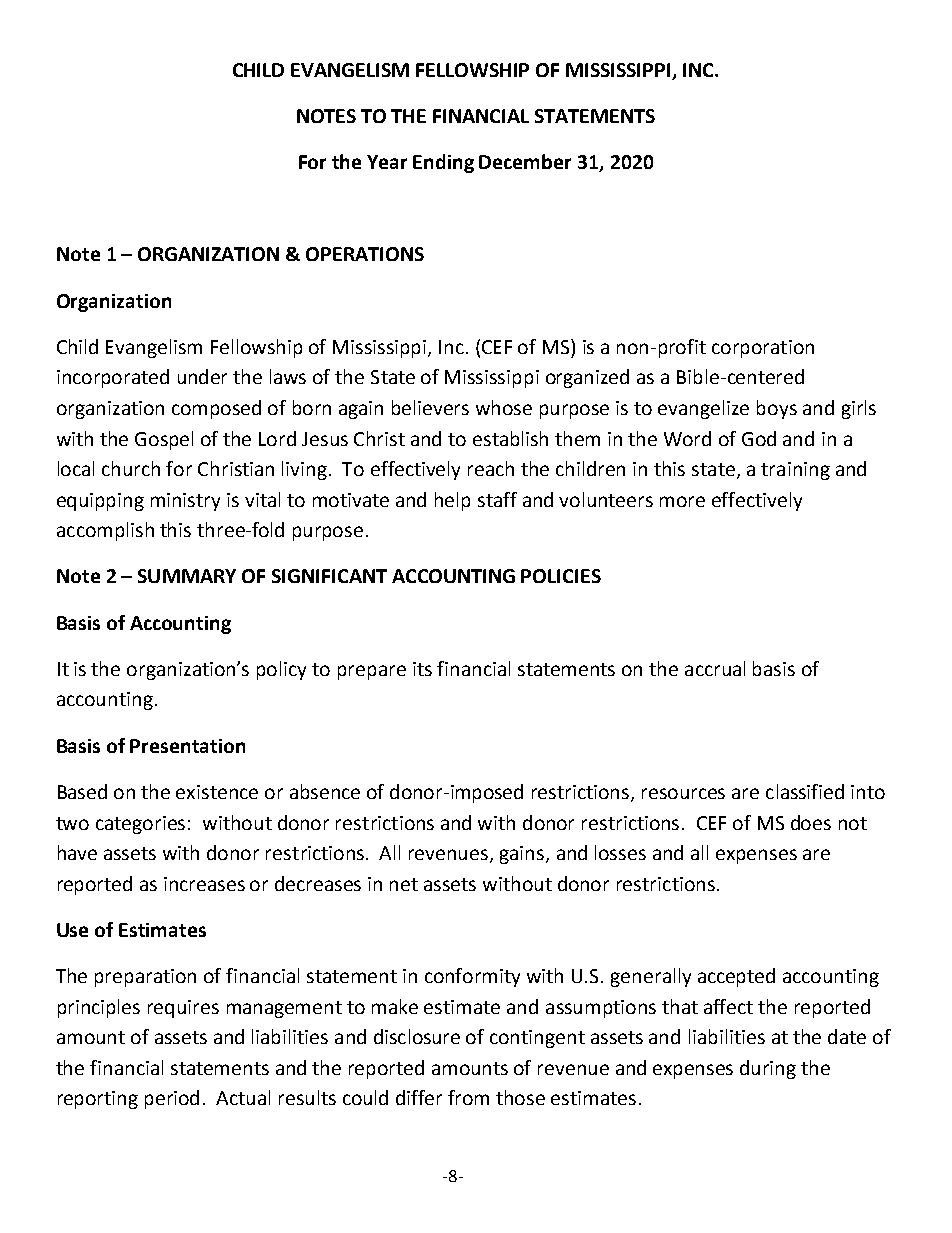 This screenshot has height=1233, width=952. What do you see at coordinates (523, 855) in the screenshot?
I see `gains` at bounding box center [523, 855].
